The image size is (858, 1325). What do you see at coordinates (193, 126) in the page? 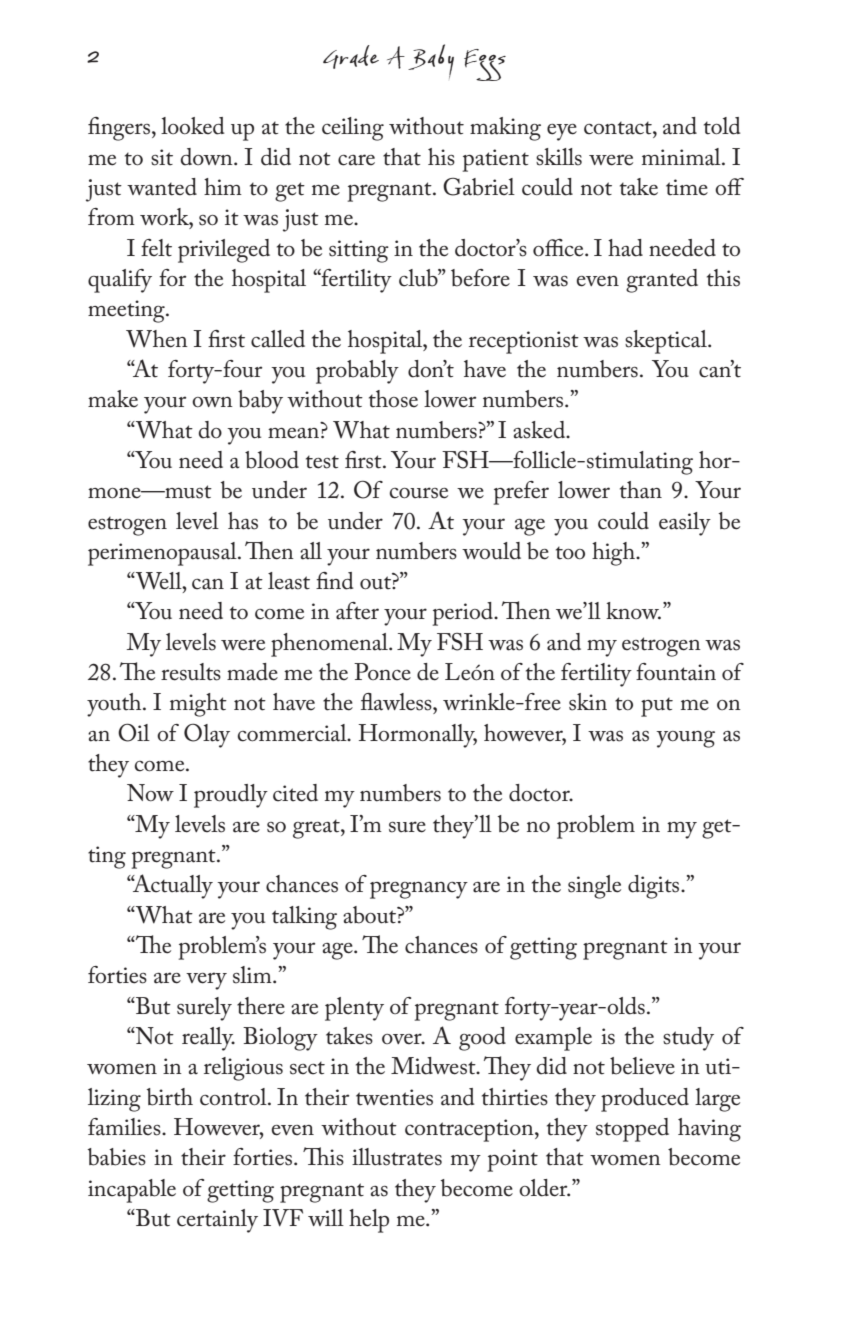
I see `looked` at bounding box center [193, 126].
